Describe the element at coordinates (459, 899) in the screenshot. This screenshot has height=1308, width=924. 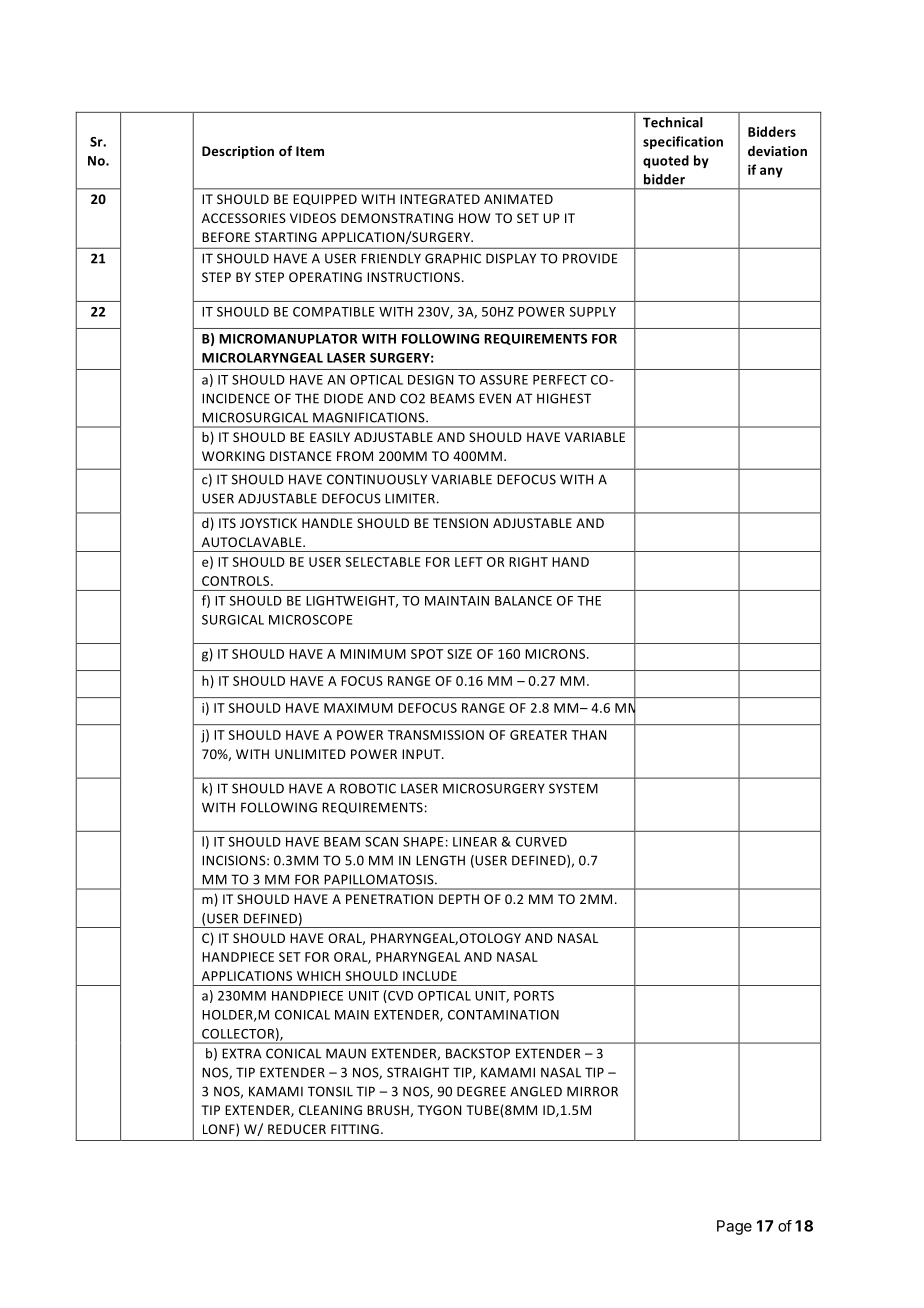
I see `DEPTH` at that location.
